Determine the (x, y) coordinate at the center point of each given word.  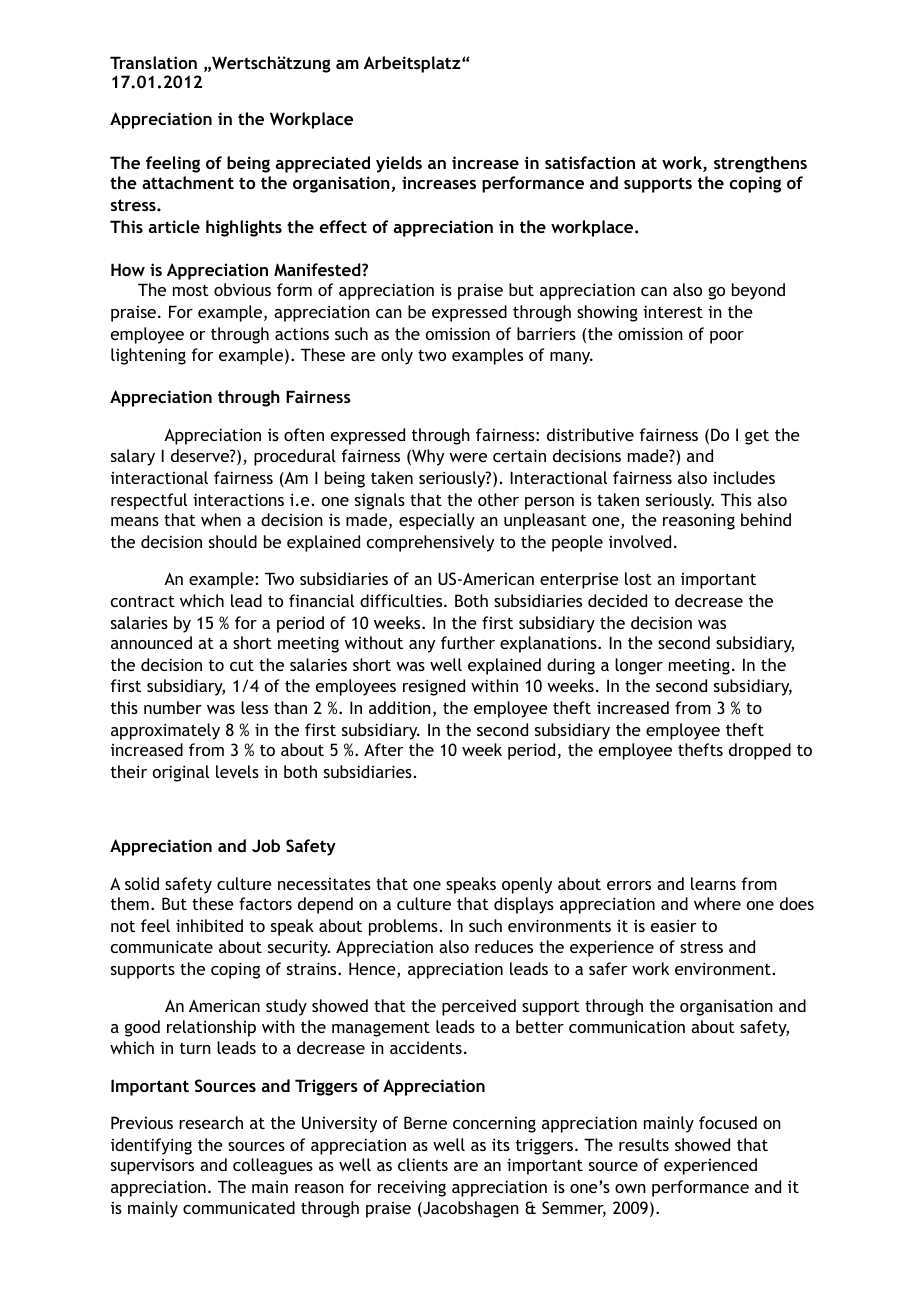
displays (524, 905)
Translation (153, 62)
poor (727, 337)
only (397, 356)
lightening (148, 356)
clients (423, 1164)
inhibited (209, 925)
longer (639, 666)
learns (713, 883)
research (211, 1122)
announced (151, 642)
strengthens (760, 164)
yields (399, 164)
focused (728, 1122)
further (468, 642)
